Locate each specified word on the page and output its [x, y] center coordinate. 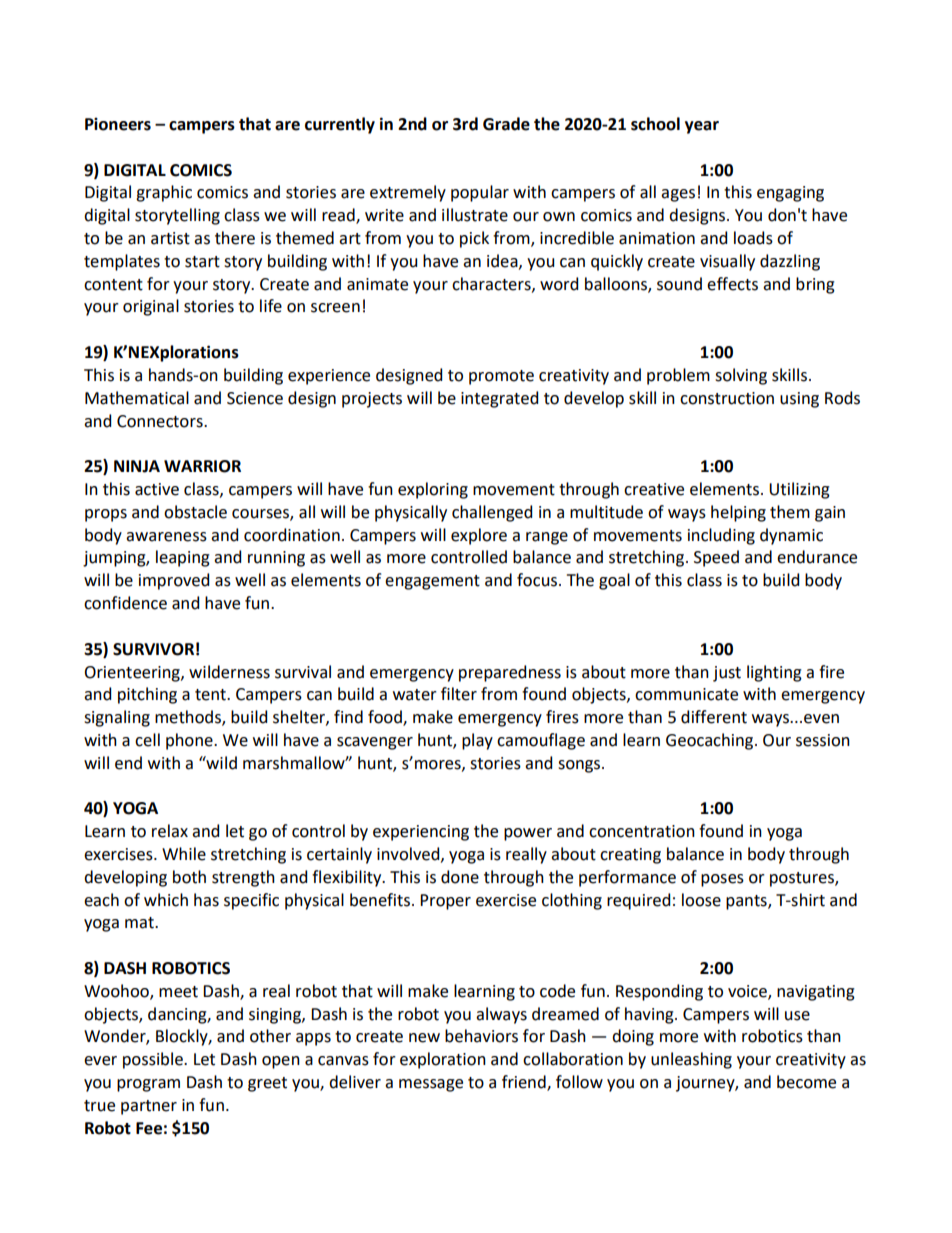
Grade [506, 124]
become [806, 1082]
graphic [164, 193]
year [702, 127]
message [431, 1085]
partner [149, 1107]
